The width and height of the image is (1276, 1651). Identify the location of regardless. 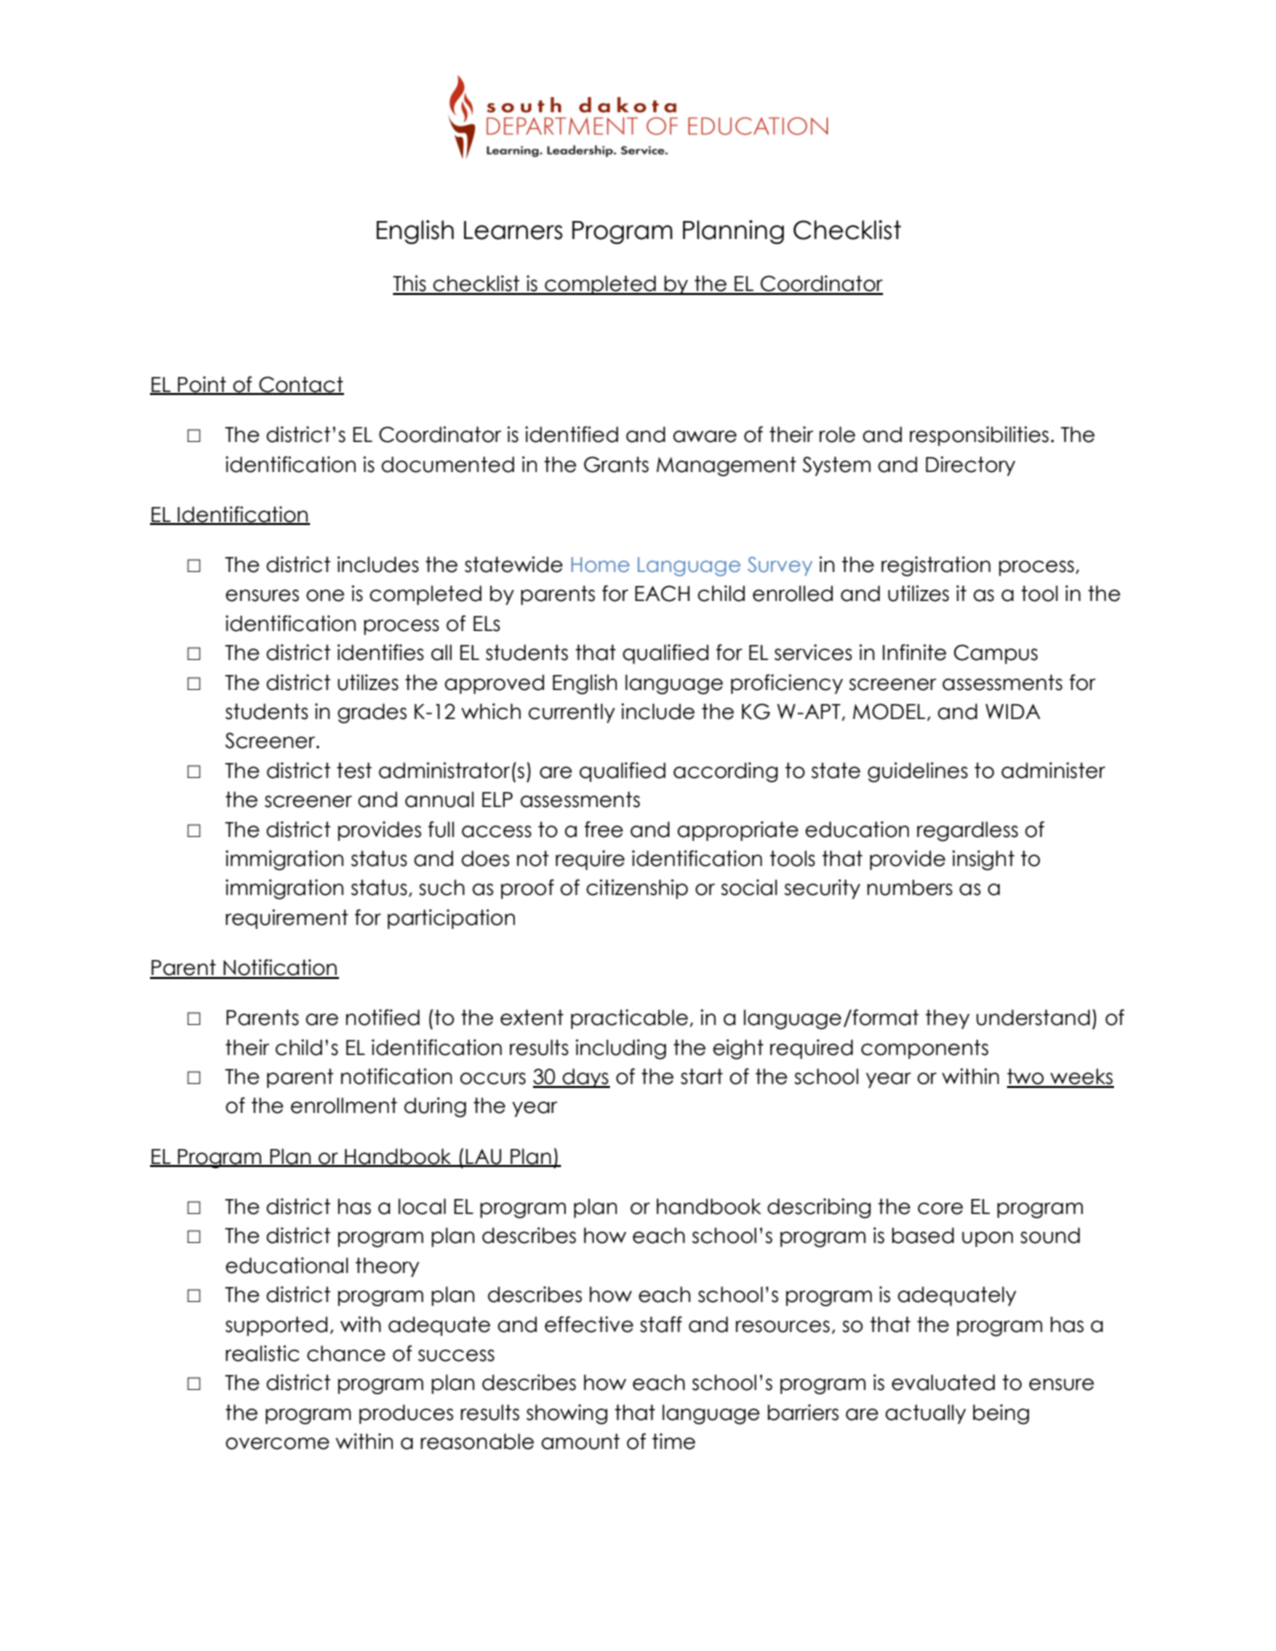
(967, 831).
